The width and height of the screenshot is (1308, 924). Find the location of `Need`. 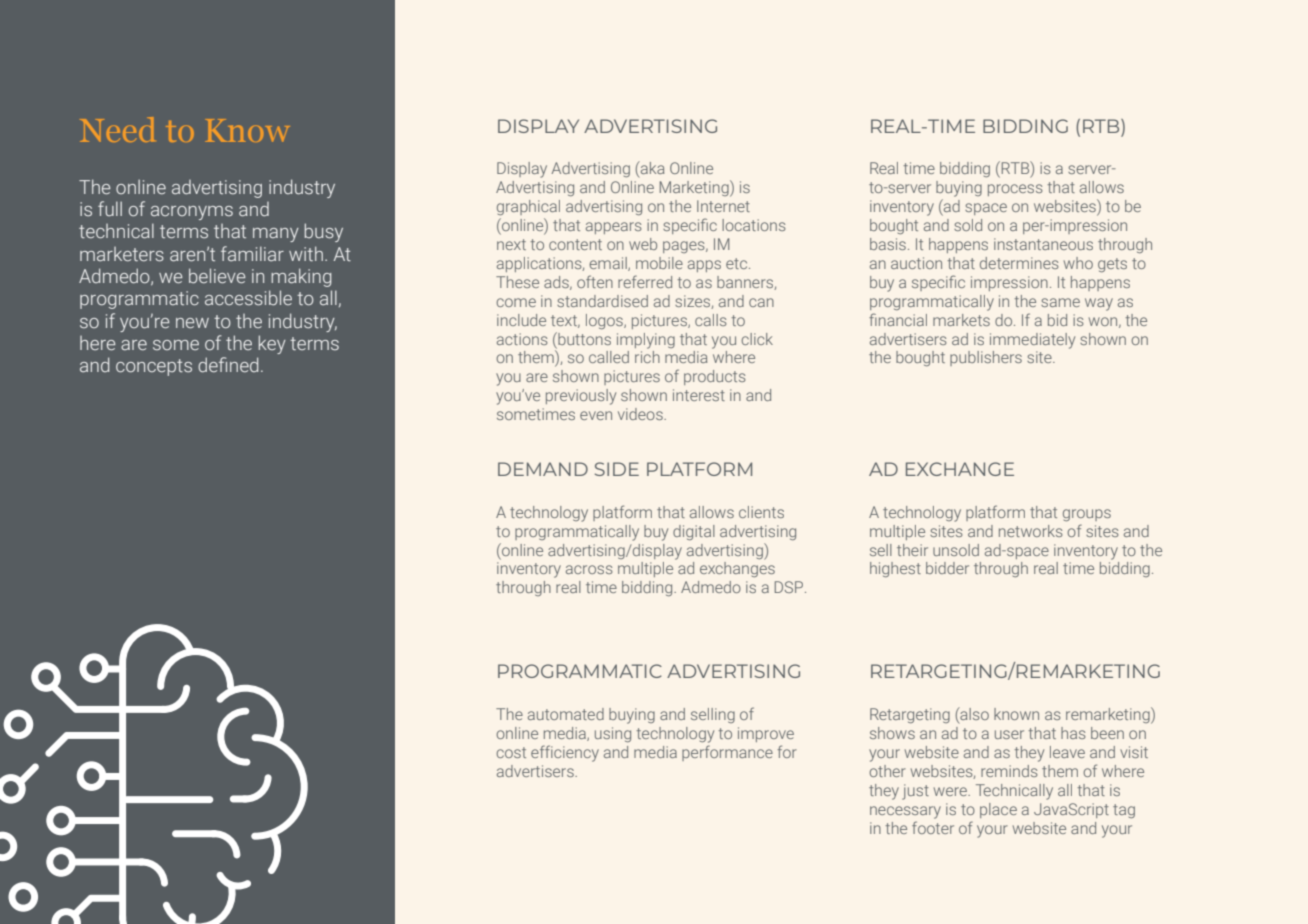

Need is located at coordinates (117, 129).
